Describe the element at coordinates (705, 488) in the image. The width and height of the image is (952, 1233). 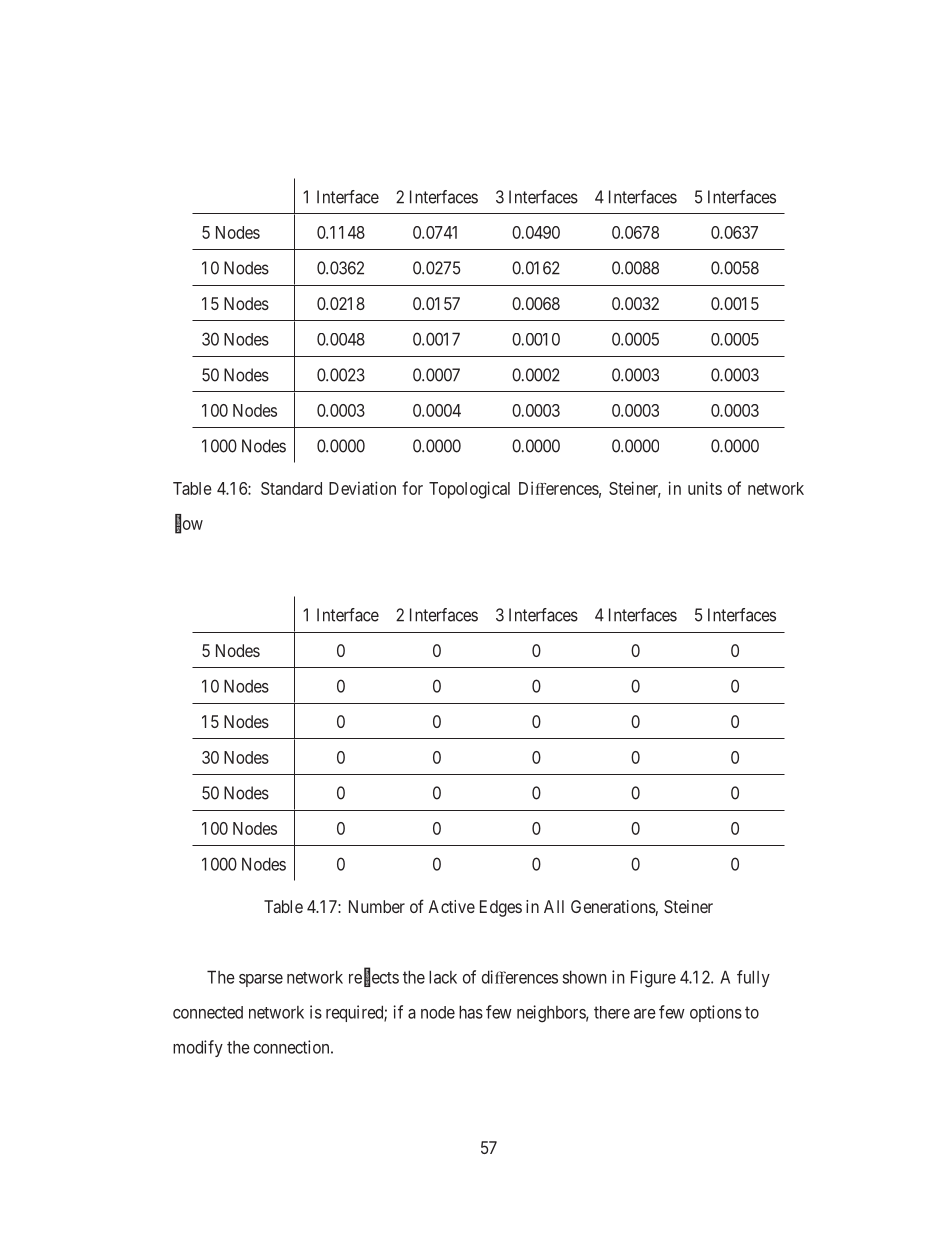
I see `units` at that location.
